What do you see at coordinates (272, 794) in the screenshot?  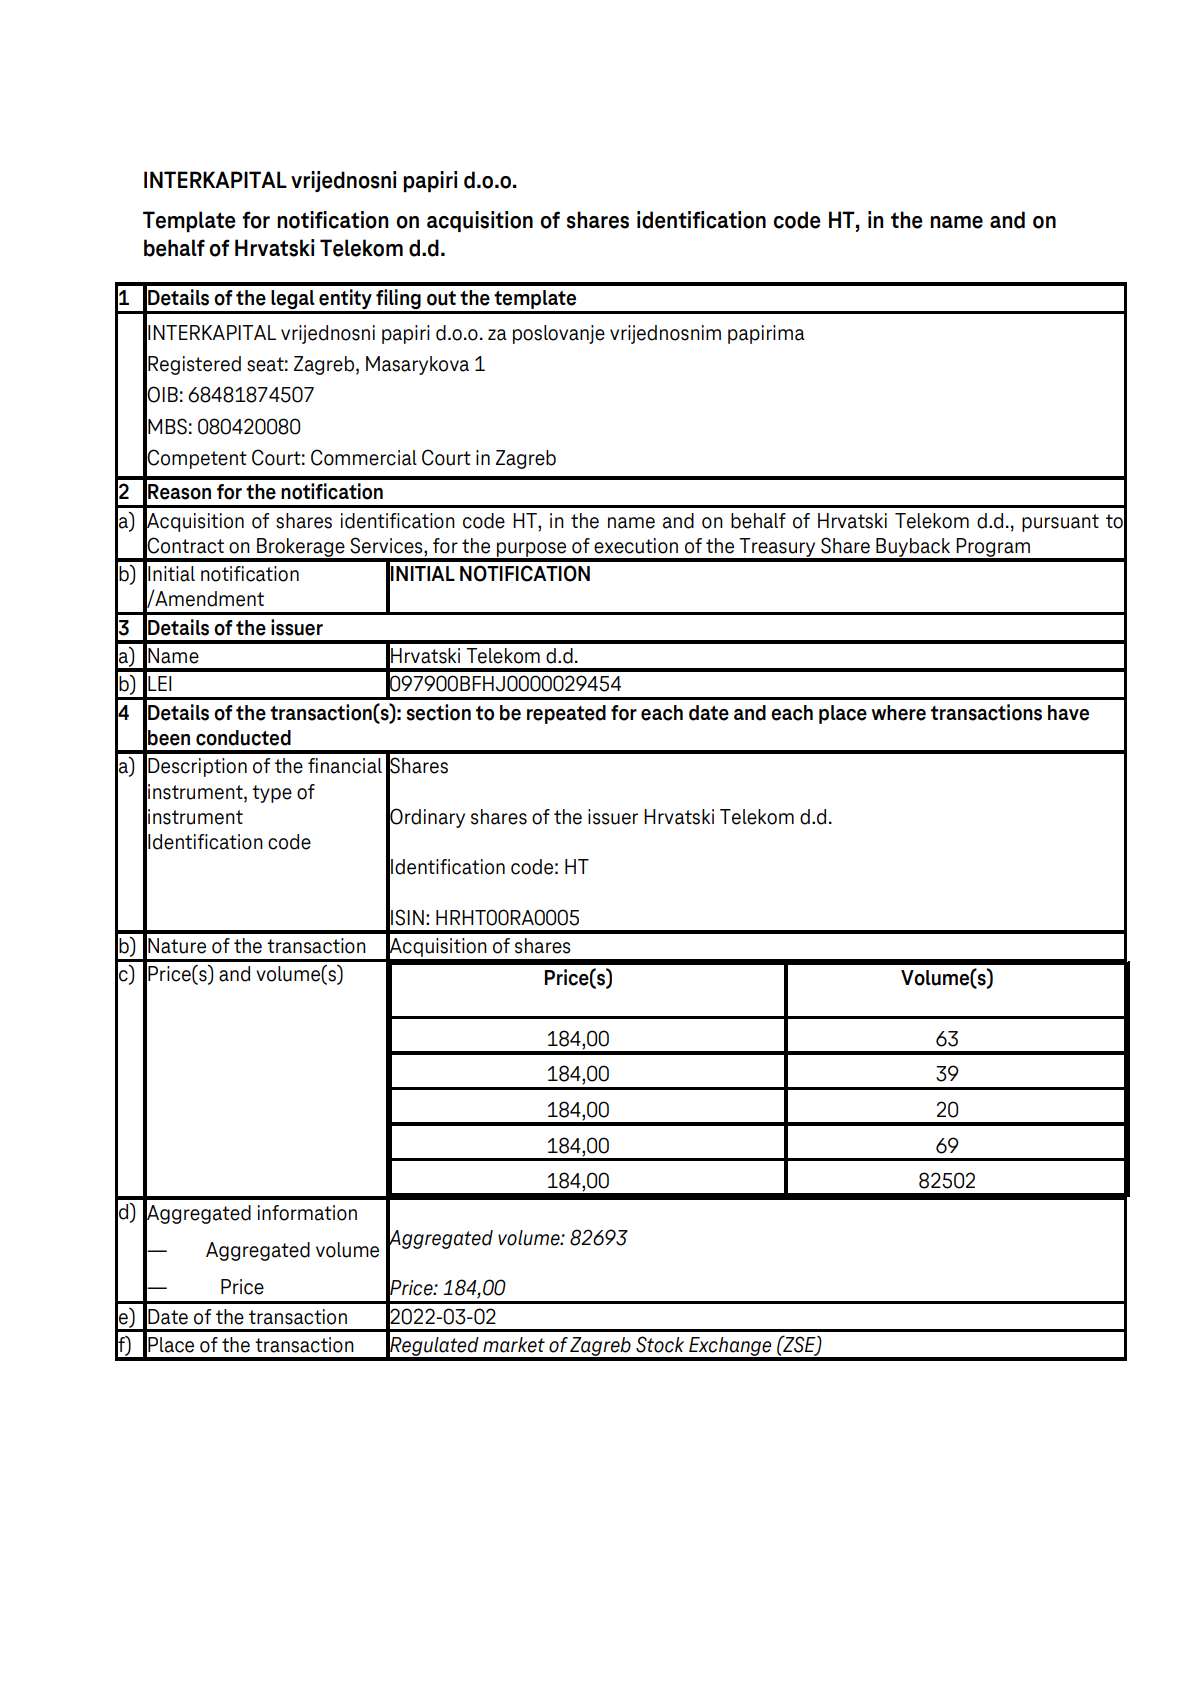 I see `type` at bounding box center [272, 794].
